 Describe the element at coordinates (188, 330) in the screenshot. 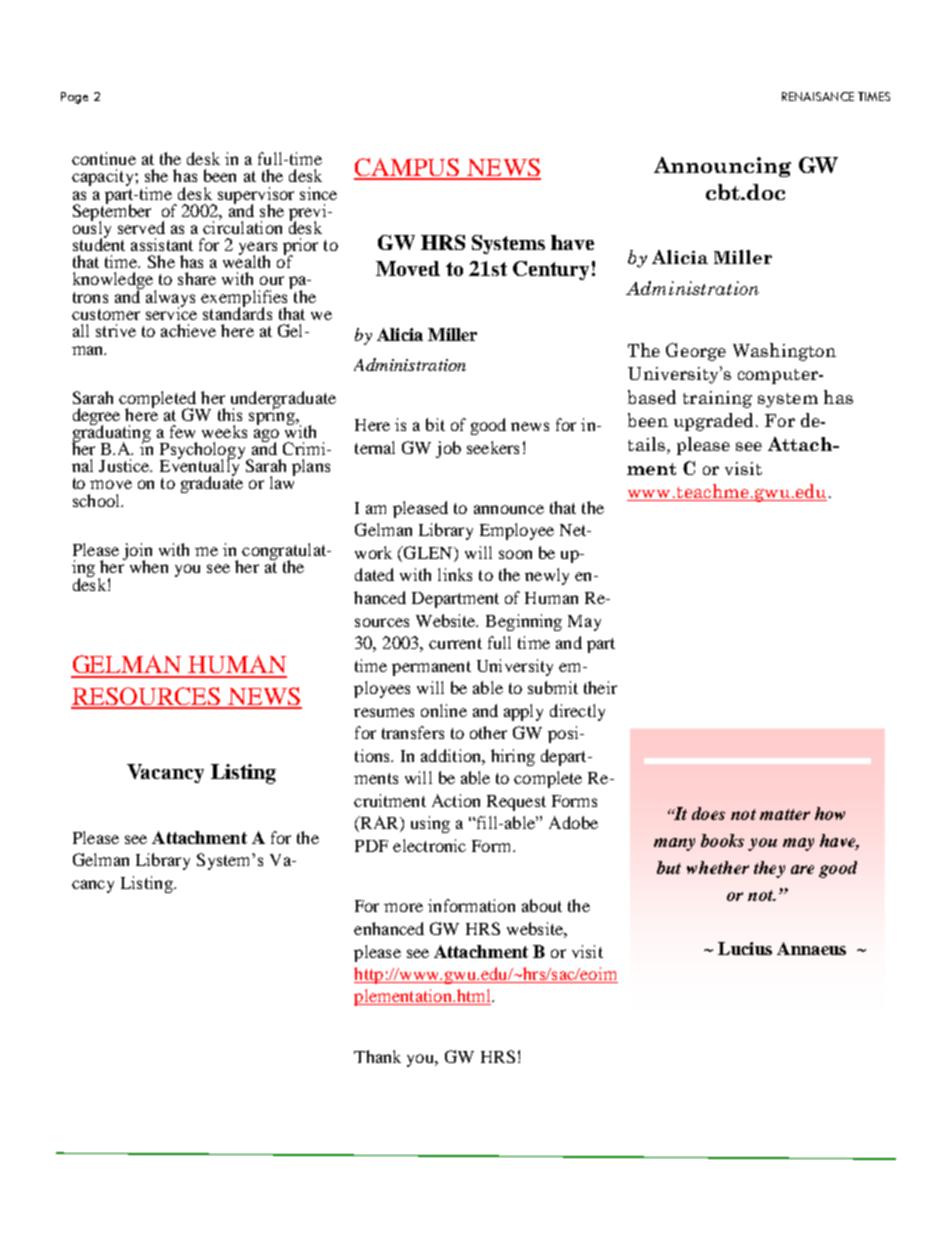

I see `achieve` at that location.
